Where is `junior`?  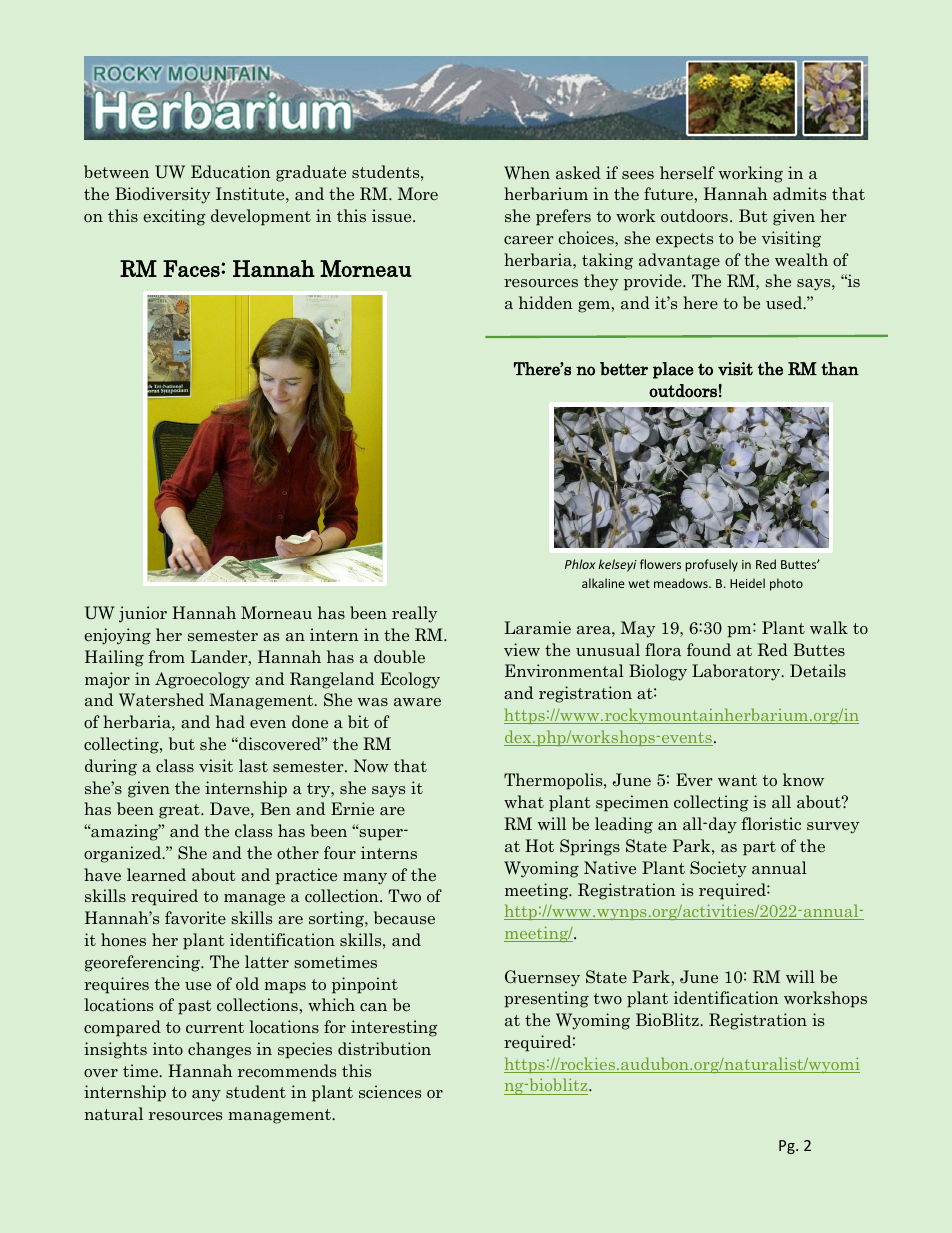
junior is located at coordinates (143, 614).
